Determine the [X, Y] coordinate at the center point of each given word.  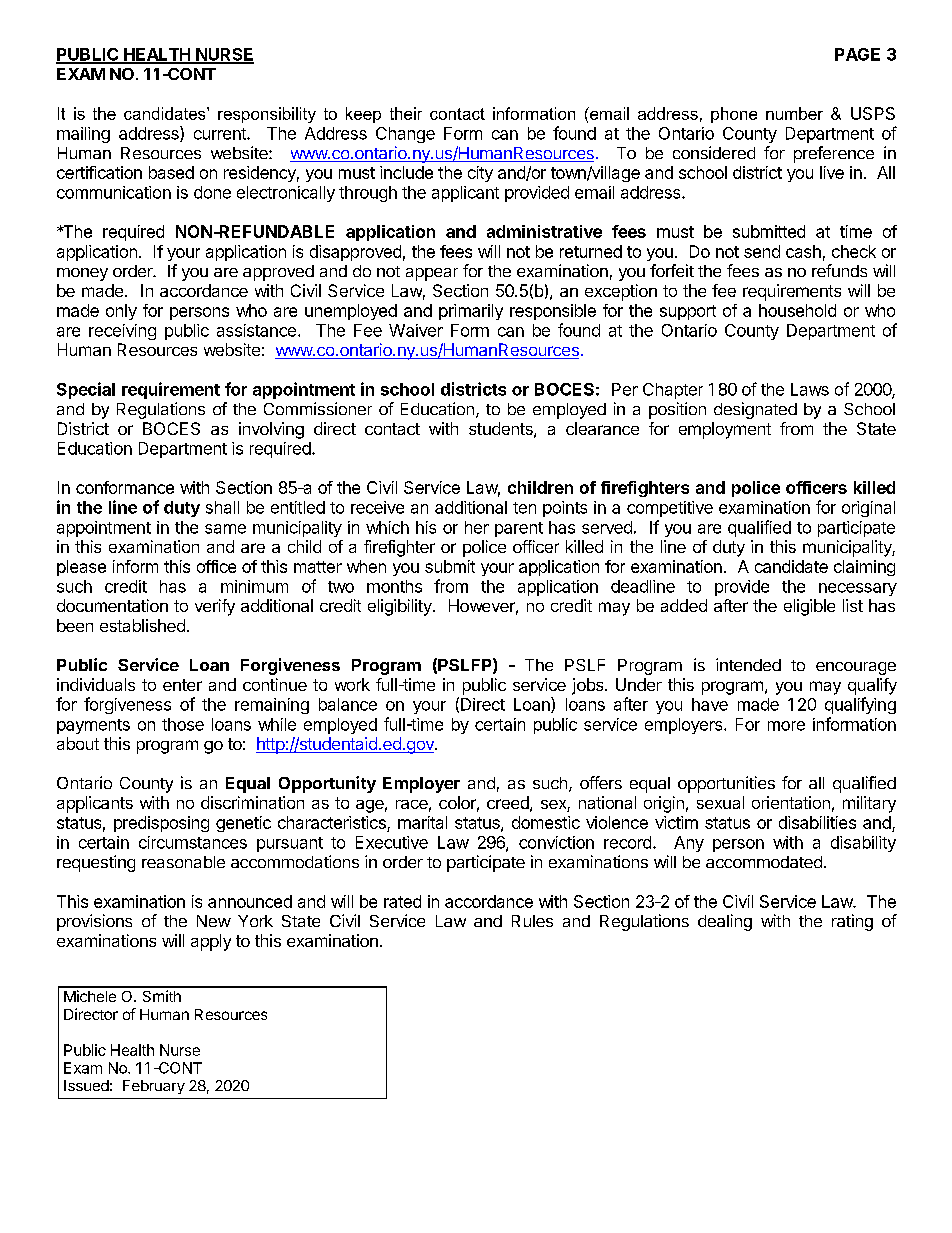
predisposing [161, 824]
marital [422, 822]
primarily [471, 312]
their [406, 113]
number [794, 113]
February [154, 1087]
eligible [809, 607]
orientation [791, 802]
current [221, 134]
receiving [122, 332]
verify [215, 607]
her [477, 527]
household [797, 310]
